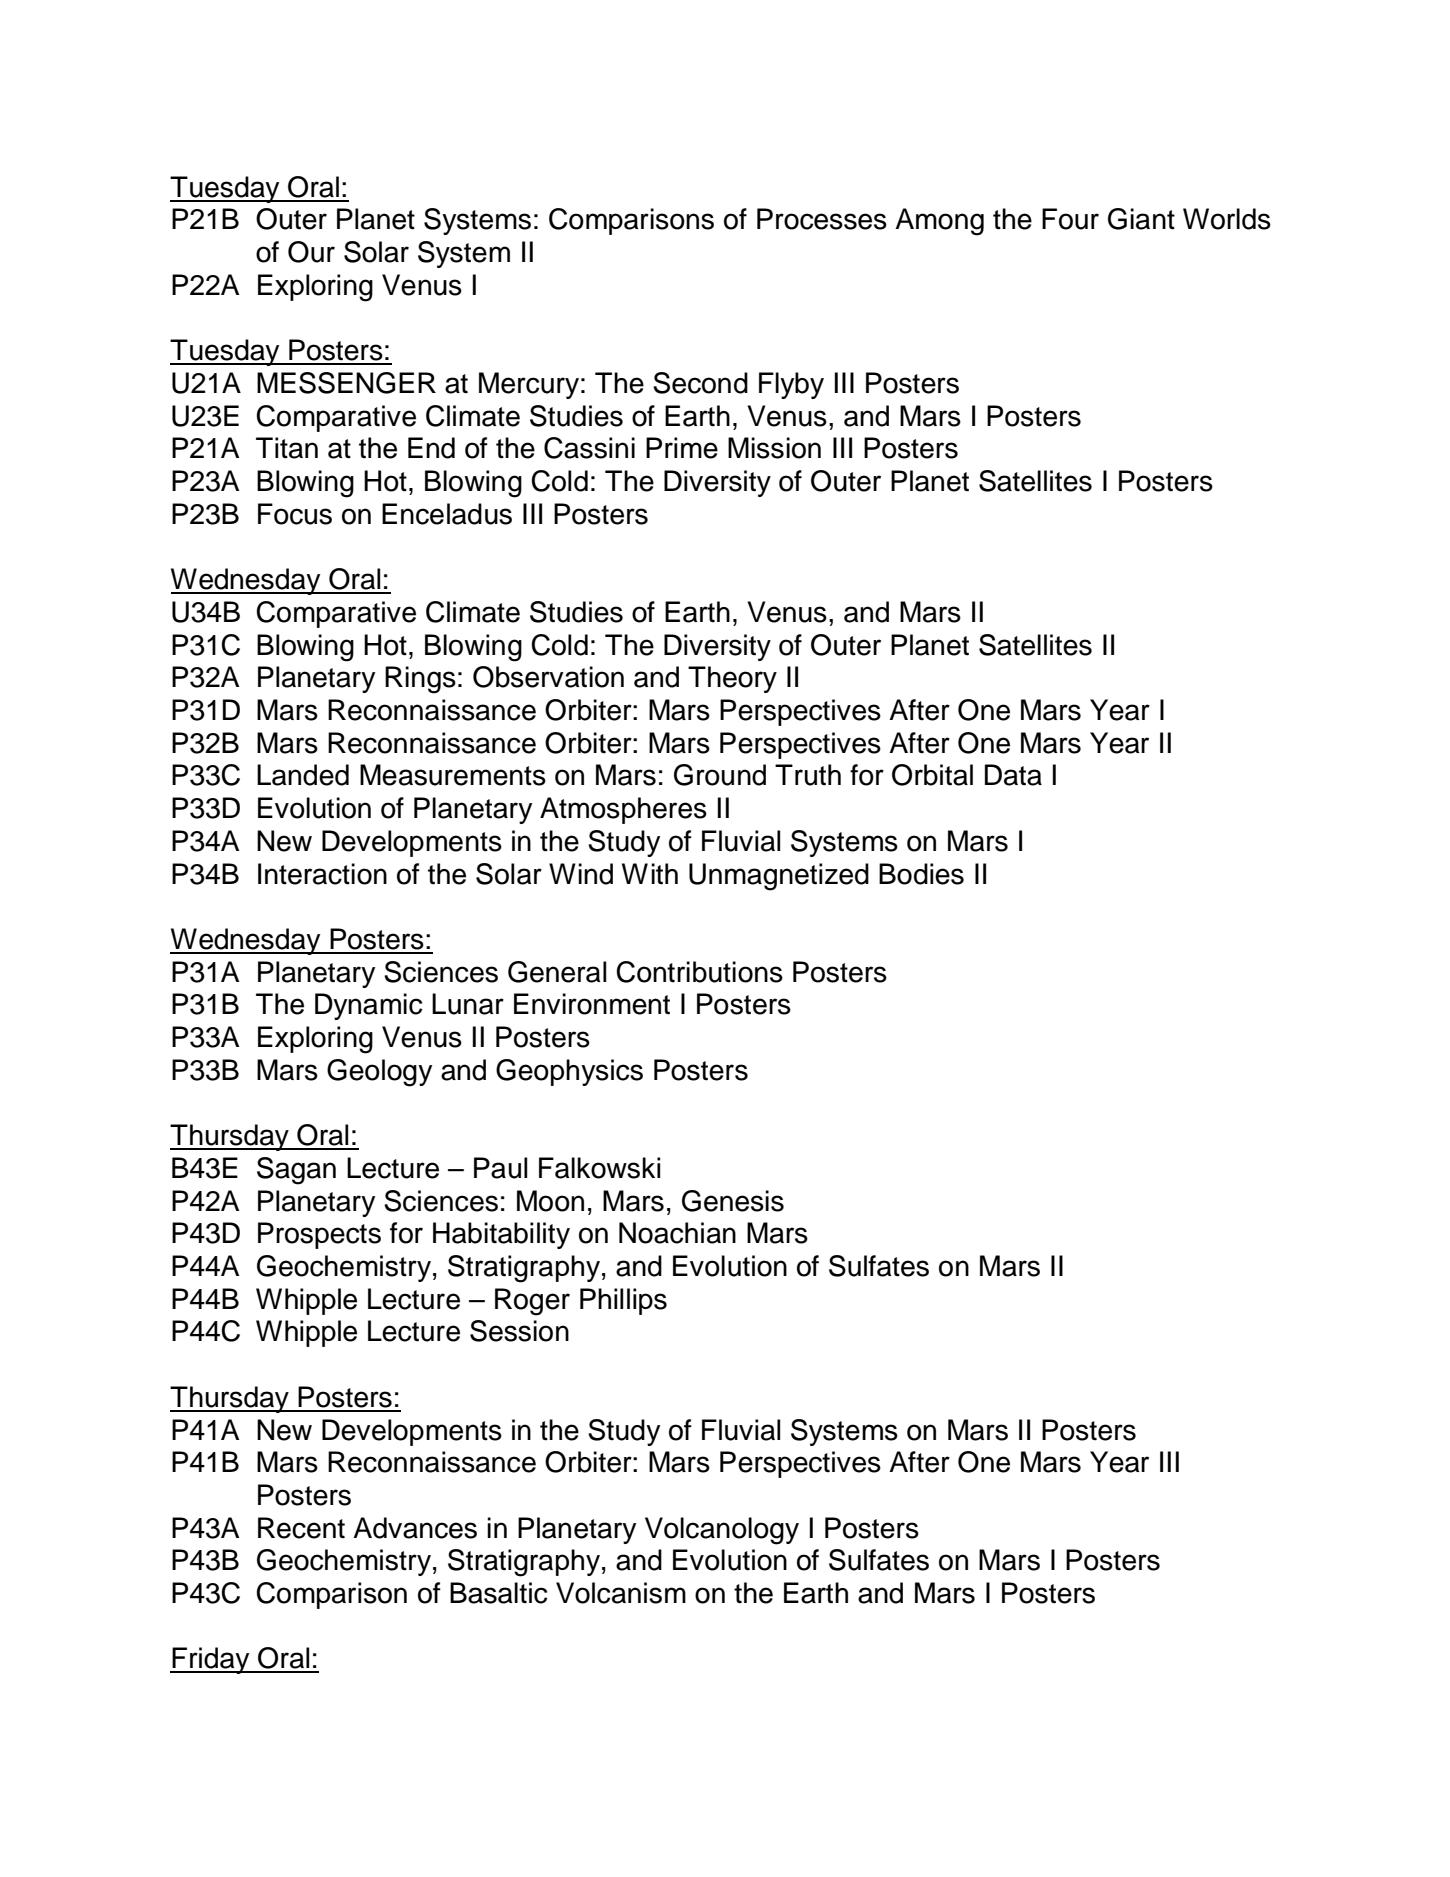  What do you see at coordinates (1070, 219) in the screenshot?
I see `Four` at bounding box center [1070, 219].
